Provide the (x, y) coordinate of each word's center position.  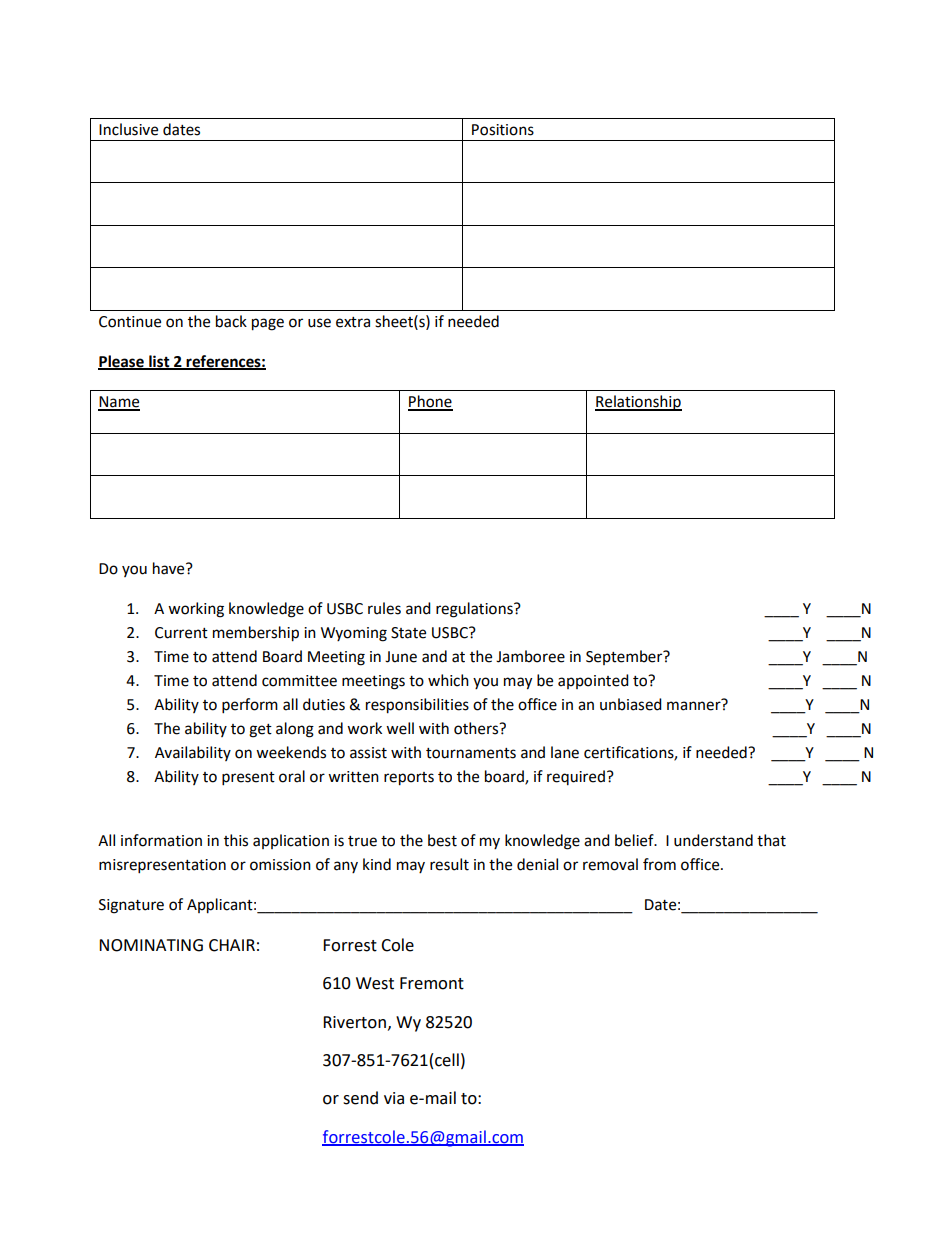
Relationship (638, 403)
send (360, 1098)
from (659, 864)
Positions (503, 130)
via (394, 1098)
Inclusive (128, 129)
